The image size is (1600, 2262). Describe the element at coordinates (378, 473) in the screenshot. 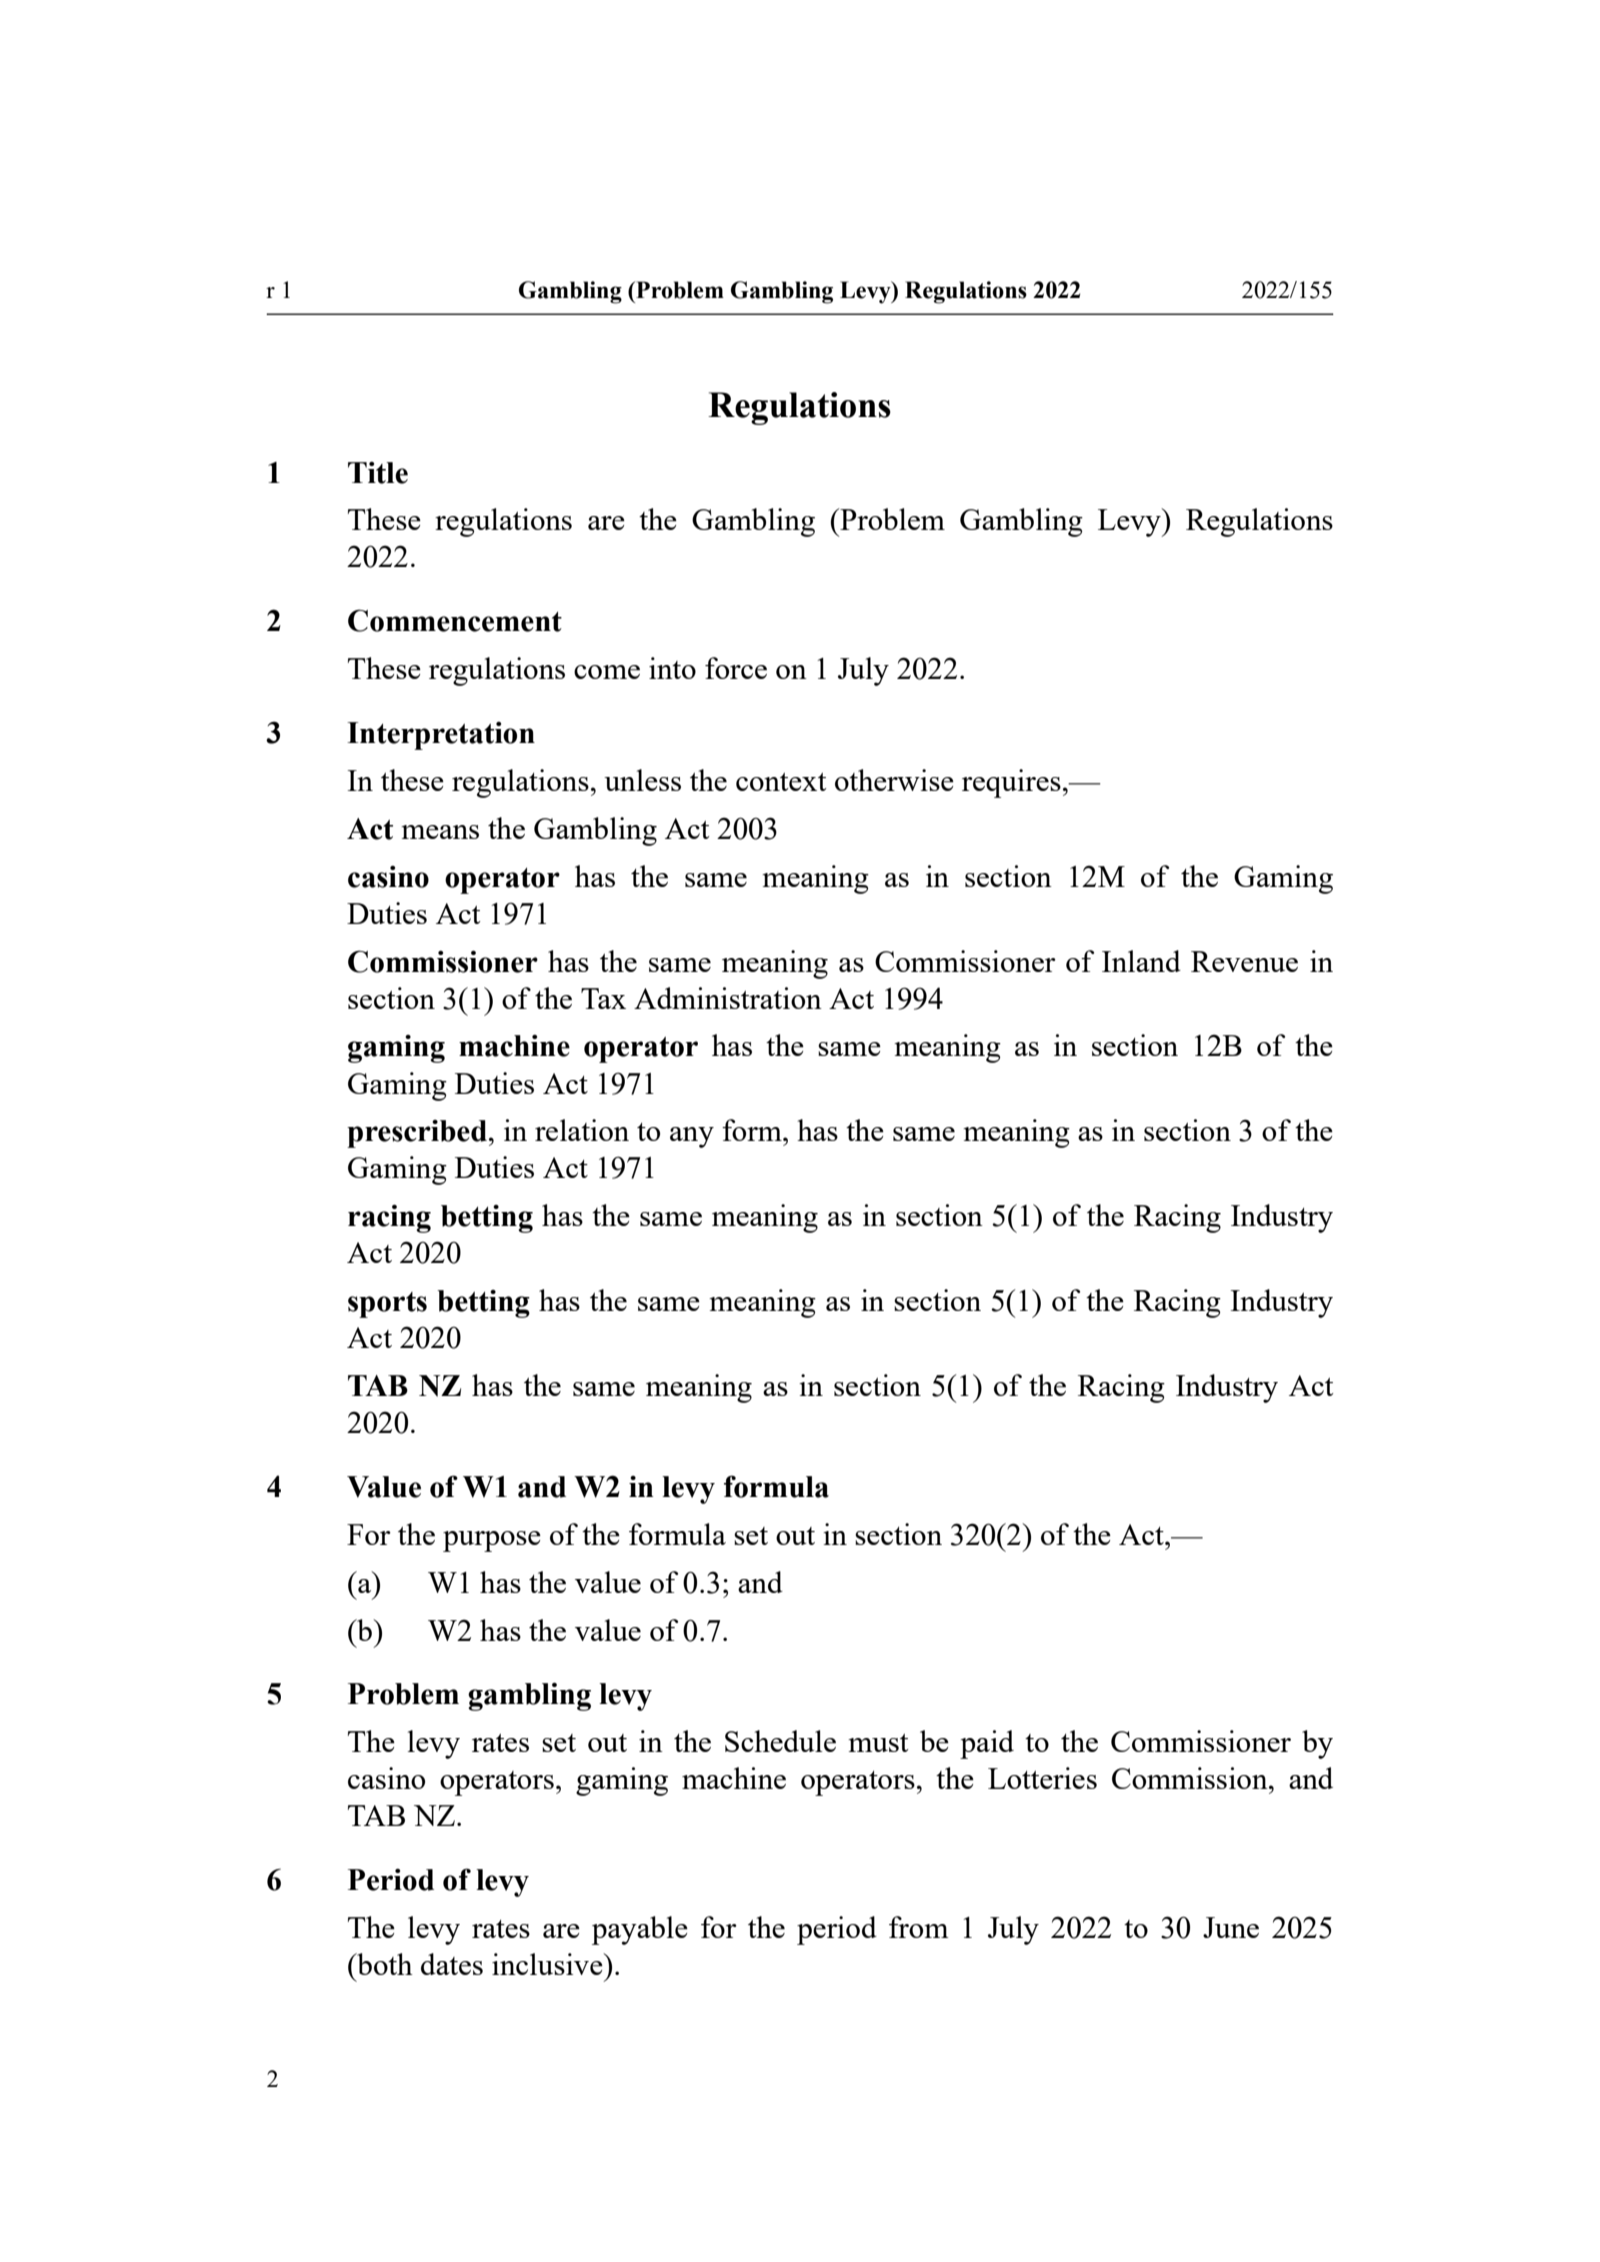

I see `Title` at that location.
